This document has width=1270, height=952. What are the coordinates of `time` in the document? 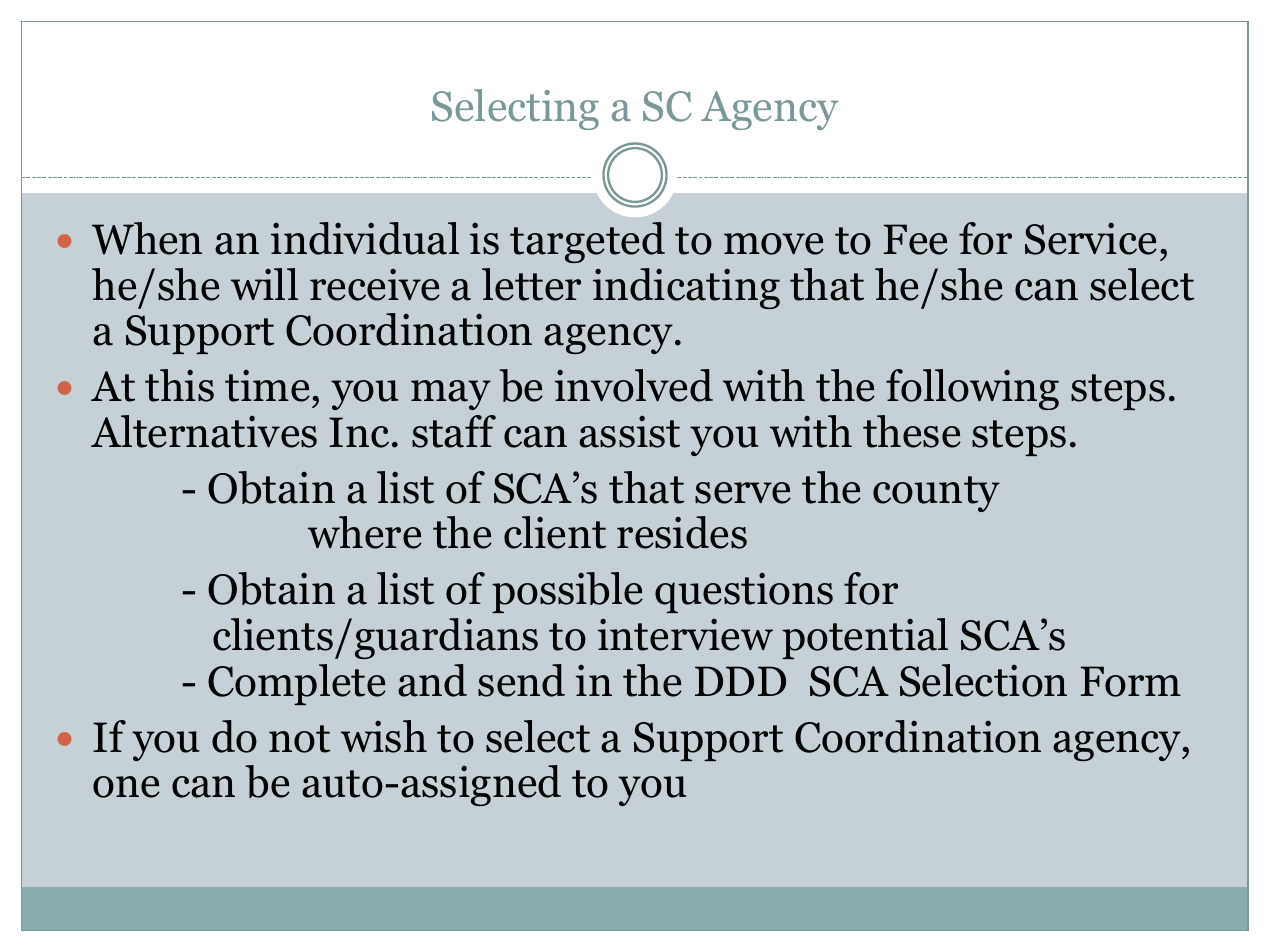 It's located at (267, 386).
